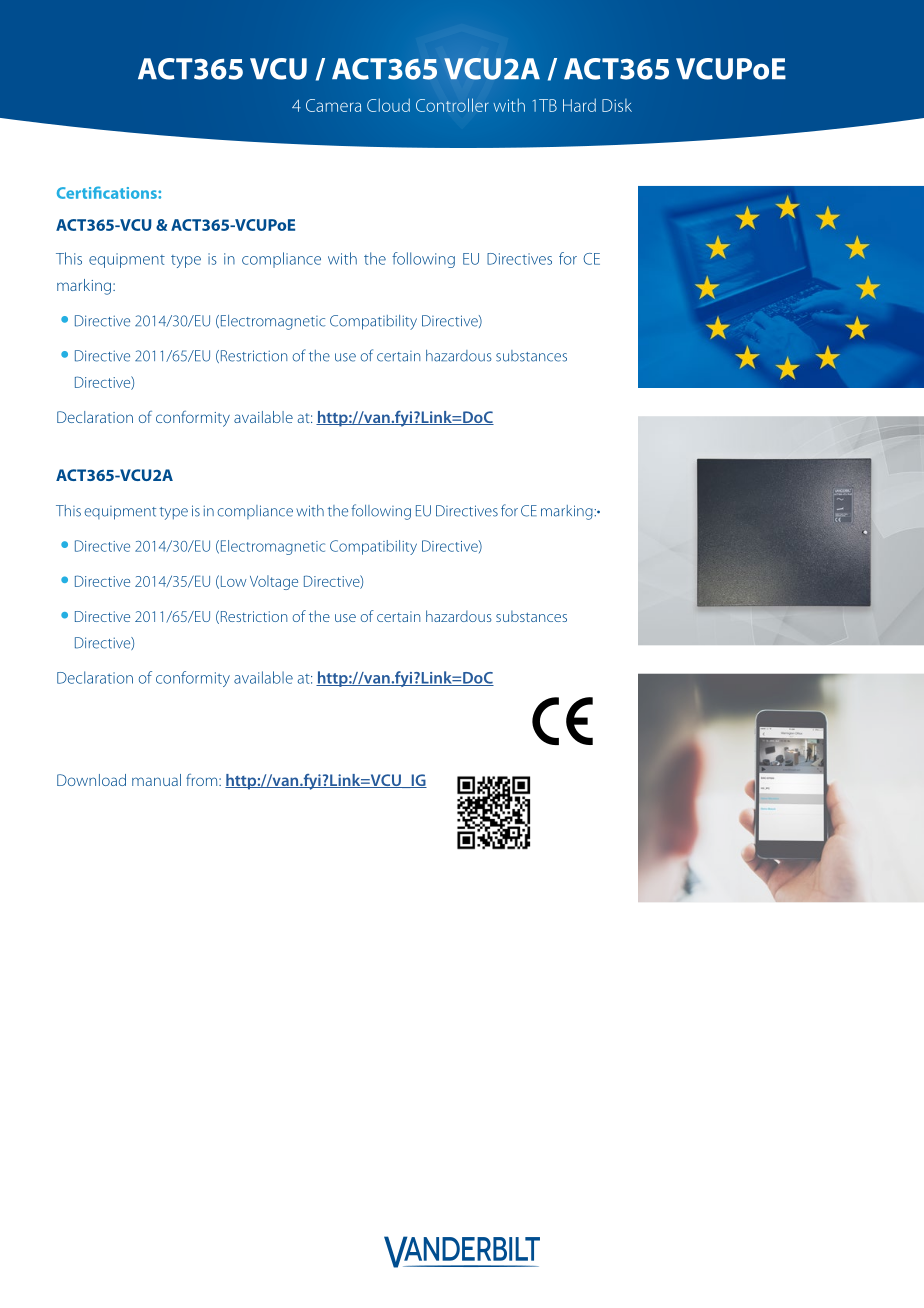  Describe the element at coordinates (108, 192) in the screenshot. I see `Certifications` at that location.
